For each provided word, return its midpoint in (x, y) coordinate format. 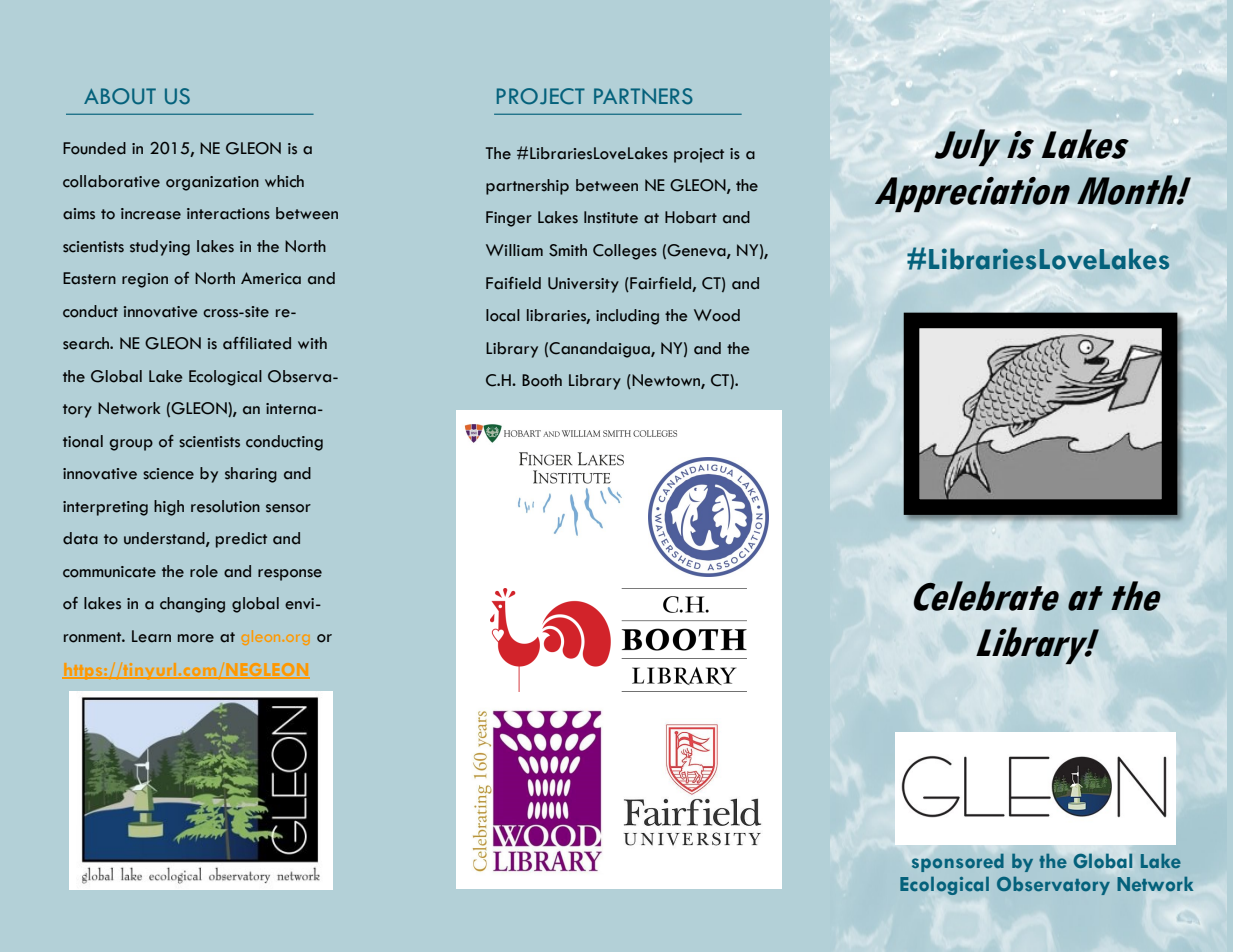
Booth (542, 380)
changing (192, 605)
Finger (509, 219)
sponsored (958, 863)
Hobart (691, 217)
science (168, 474)
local (503, 315)
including (627, 317)
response (290, 575)
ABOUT (120, 96)
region (145, 280)
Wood (717, 315)
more (196, 638)
